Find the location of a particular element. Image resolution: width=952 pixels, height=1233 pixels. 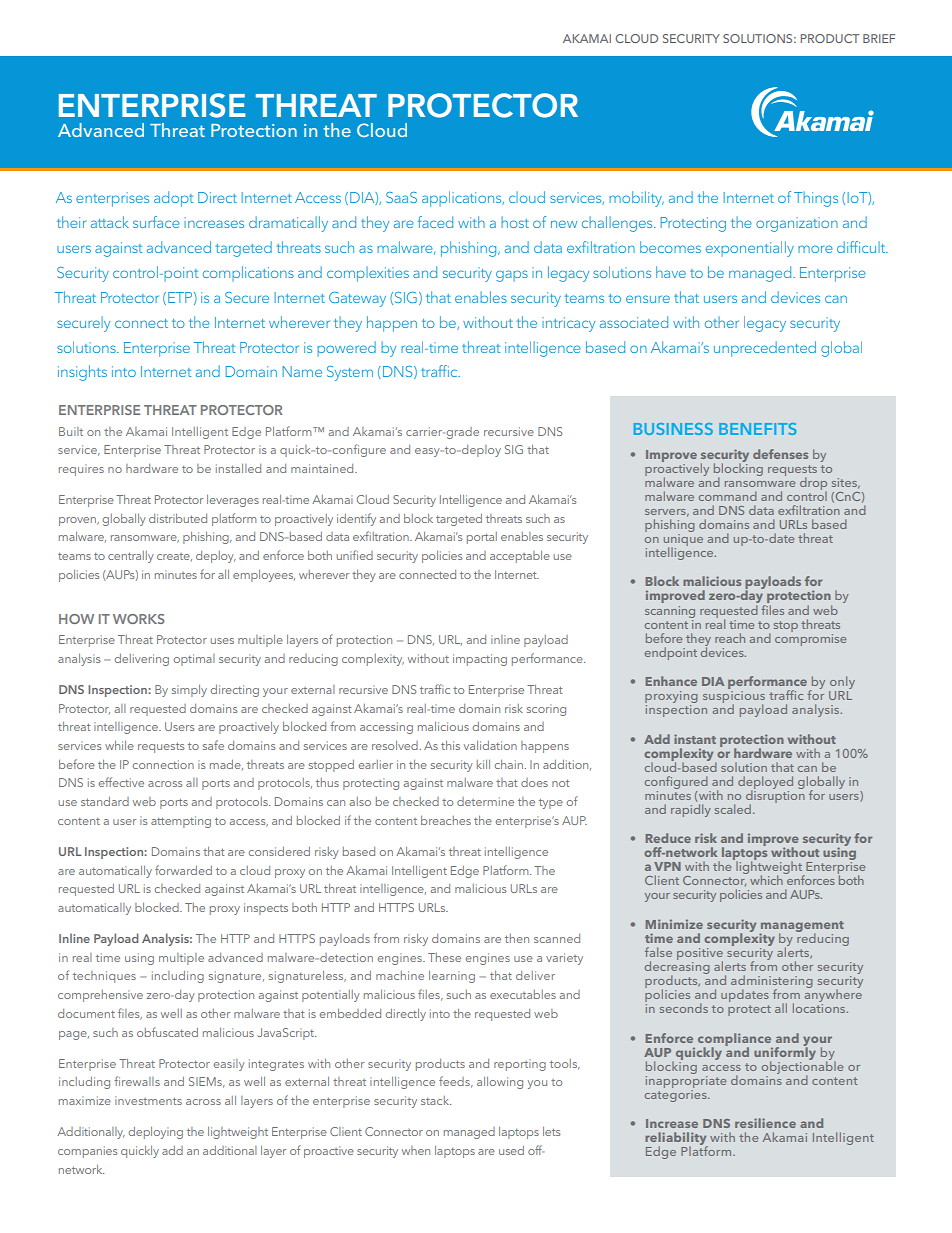

WORKS is located at coordinates (138, 619).
